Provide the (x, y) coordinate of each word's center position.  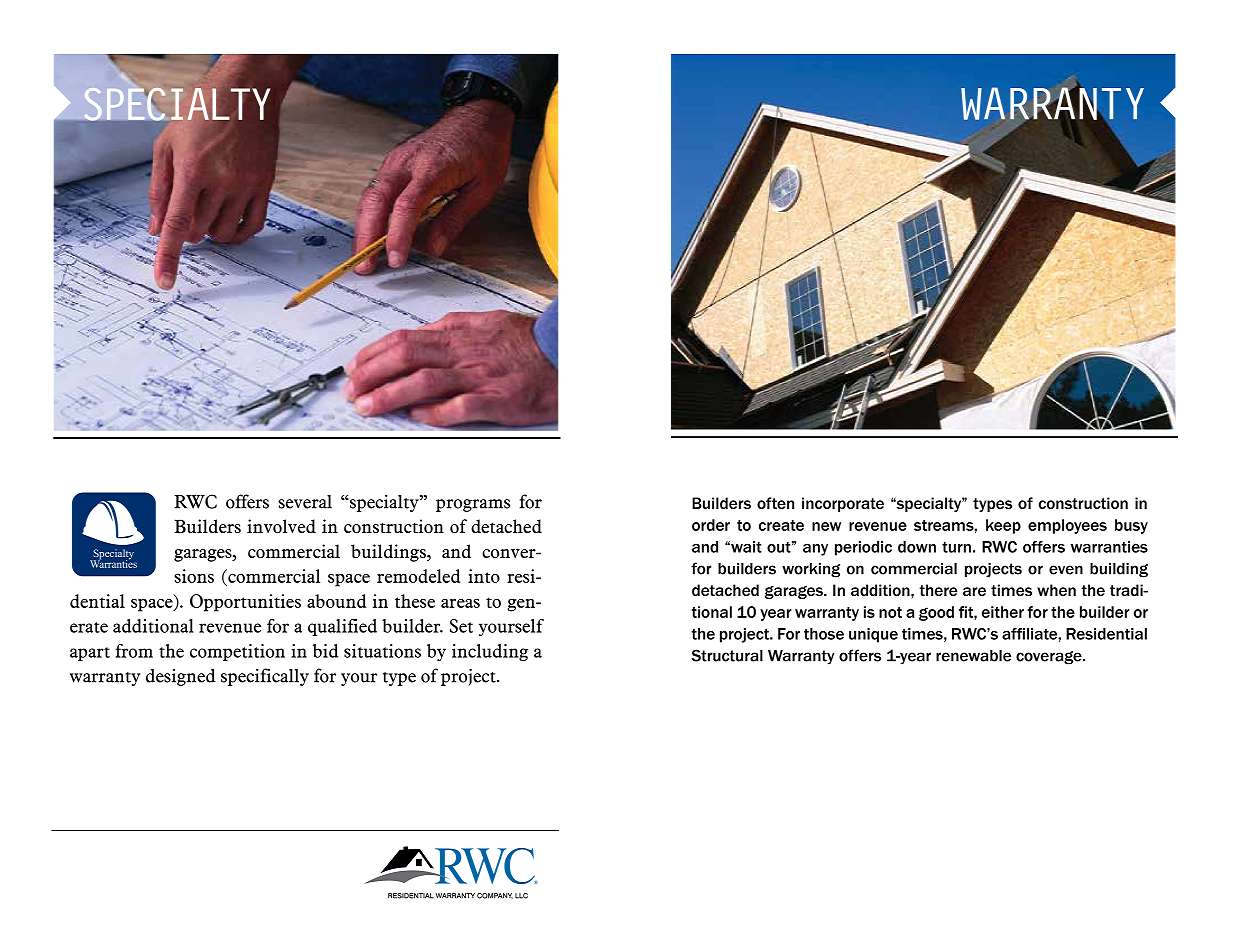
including (490, 652)
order (711, 525)
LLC (521, 896)
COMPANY (495, 896)
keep (1003, 526)
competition (237, 652)
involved (281, 526)
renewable (973, 656)
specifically (265, 677)
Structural (727, 655)
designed (181, 677)
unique (873, 635)
